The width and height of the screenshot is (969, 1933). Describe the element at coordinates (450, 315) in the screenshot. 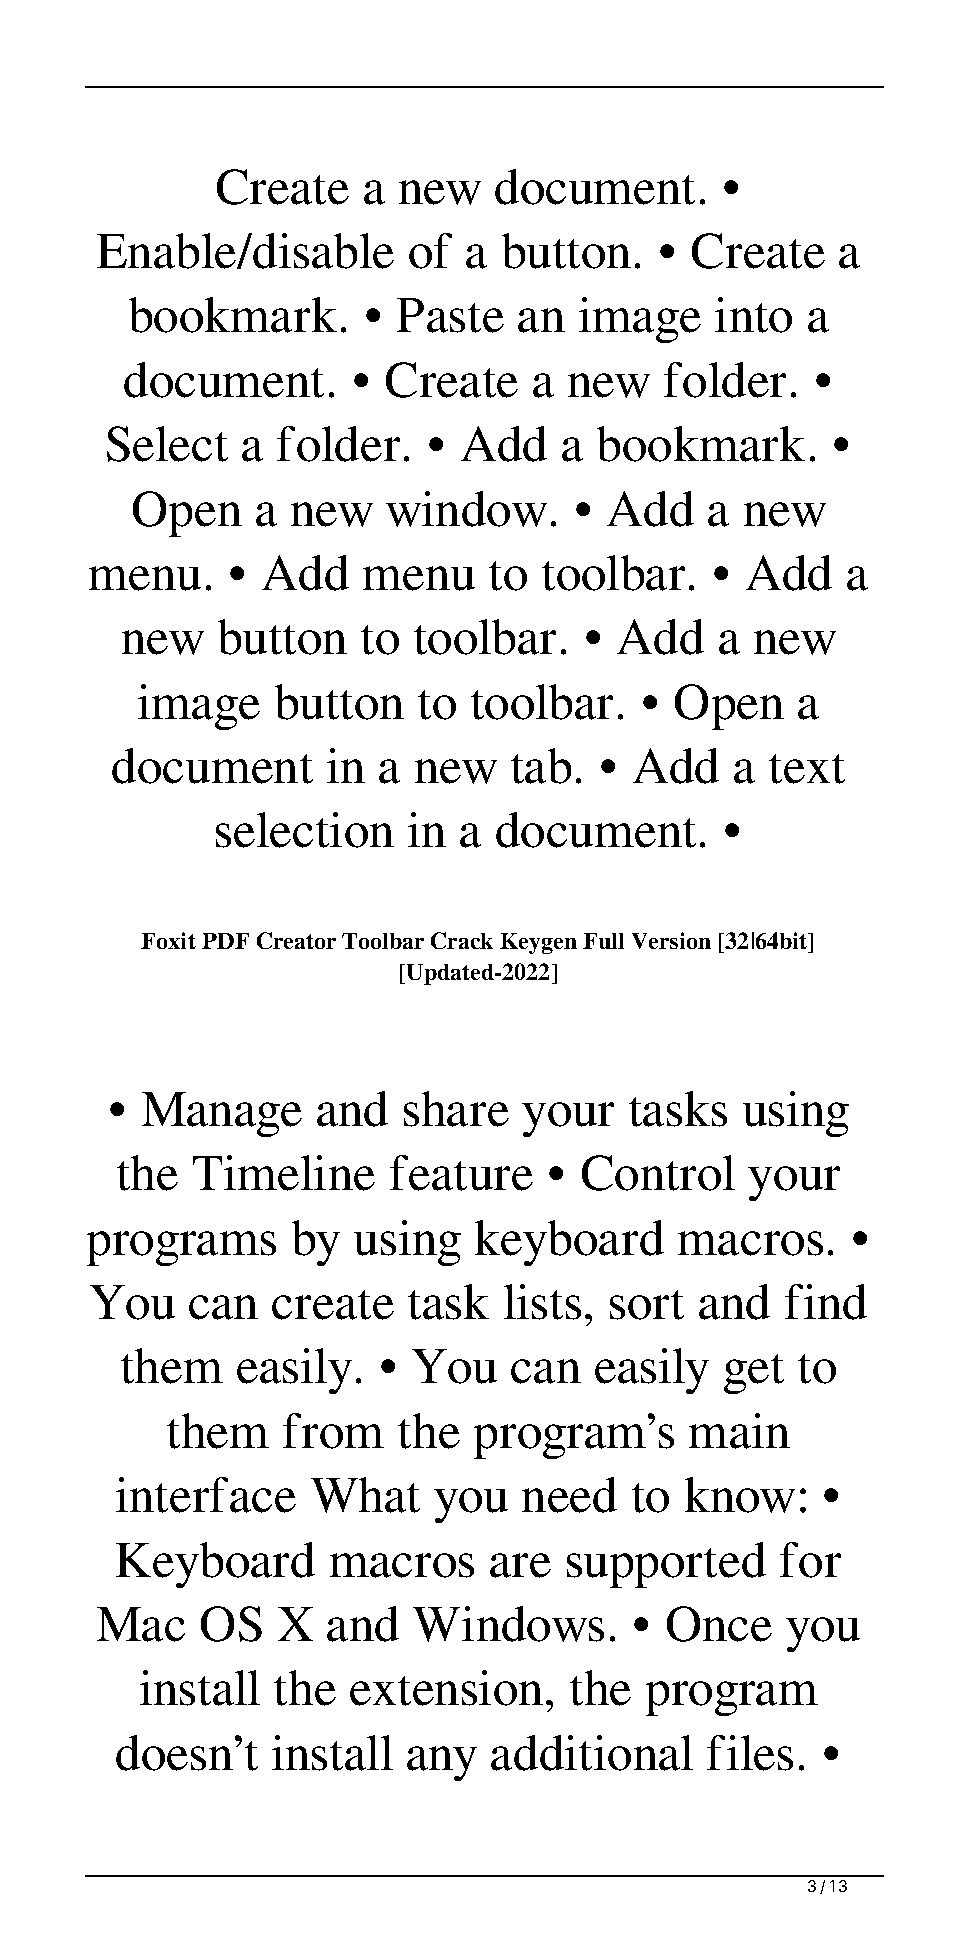

I see `Paste` at that location.
